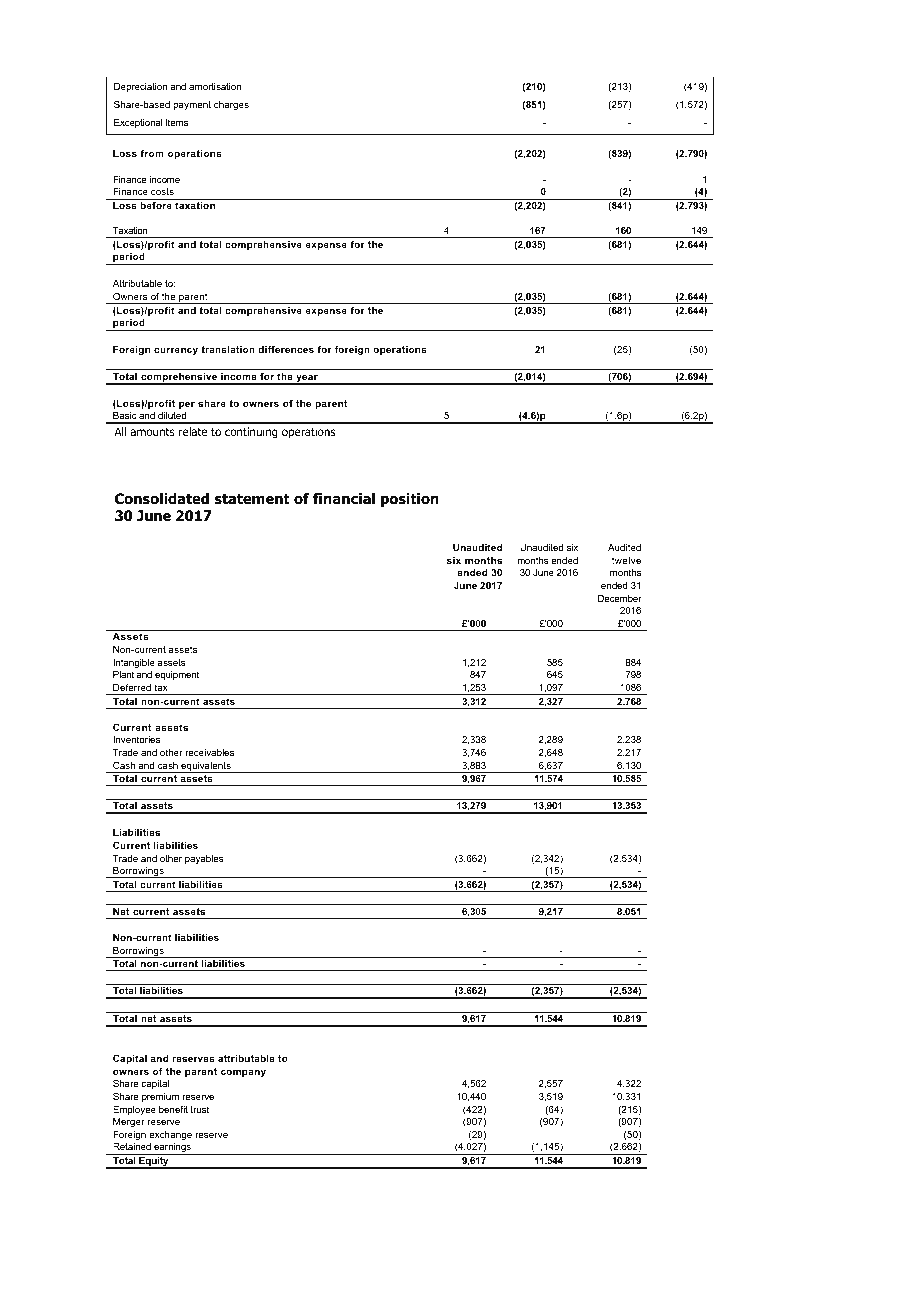 This screenshot has width=924, height=1308. Describe the element at coordinates (231, 105) in the screenshot. I see `charges` at that location.
